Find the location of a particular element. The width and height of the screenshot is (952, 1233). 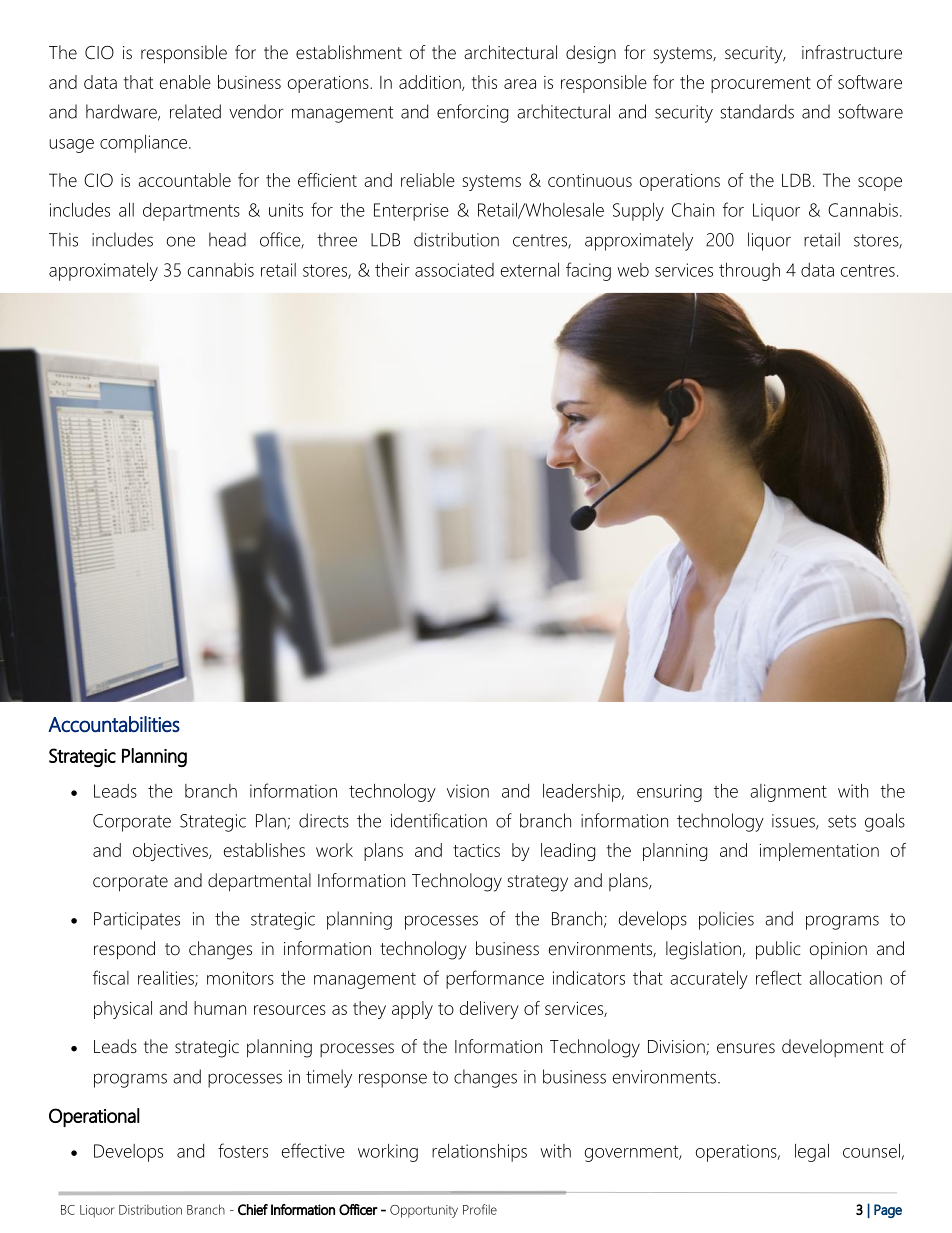

alignment is located at coordinates (788, 793).
